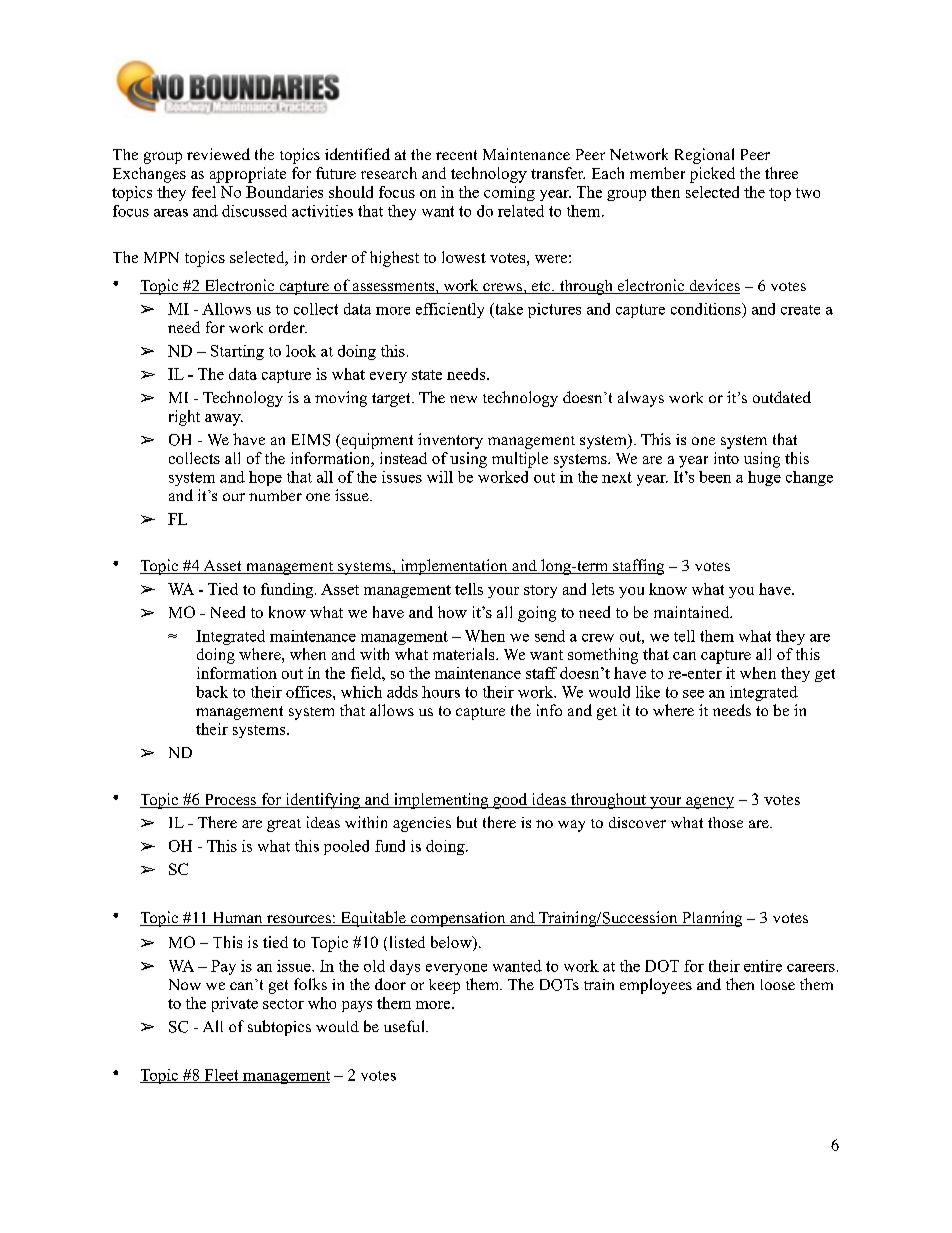 The width and height of the page is (952, 1233). I want to click on Fleet, so click(221, 1076).
